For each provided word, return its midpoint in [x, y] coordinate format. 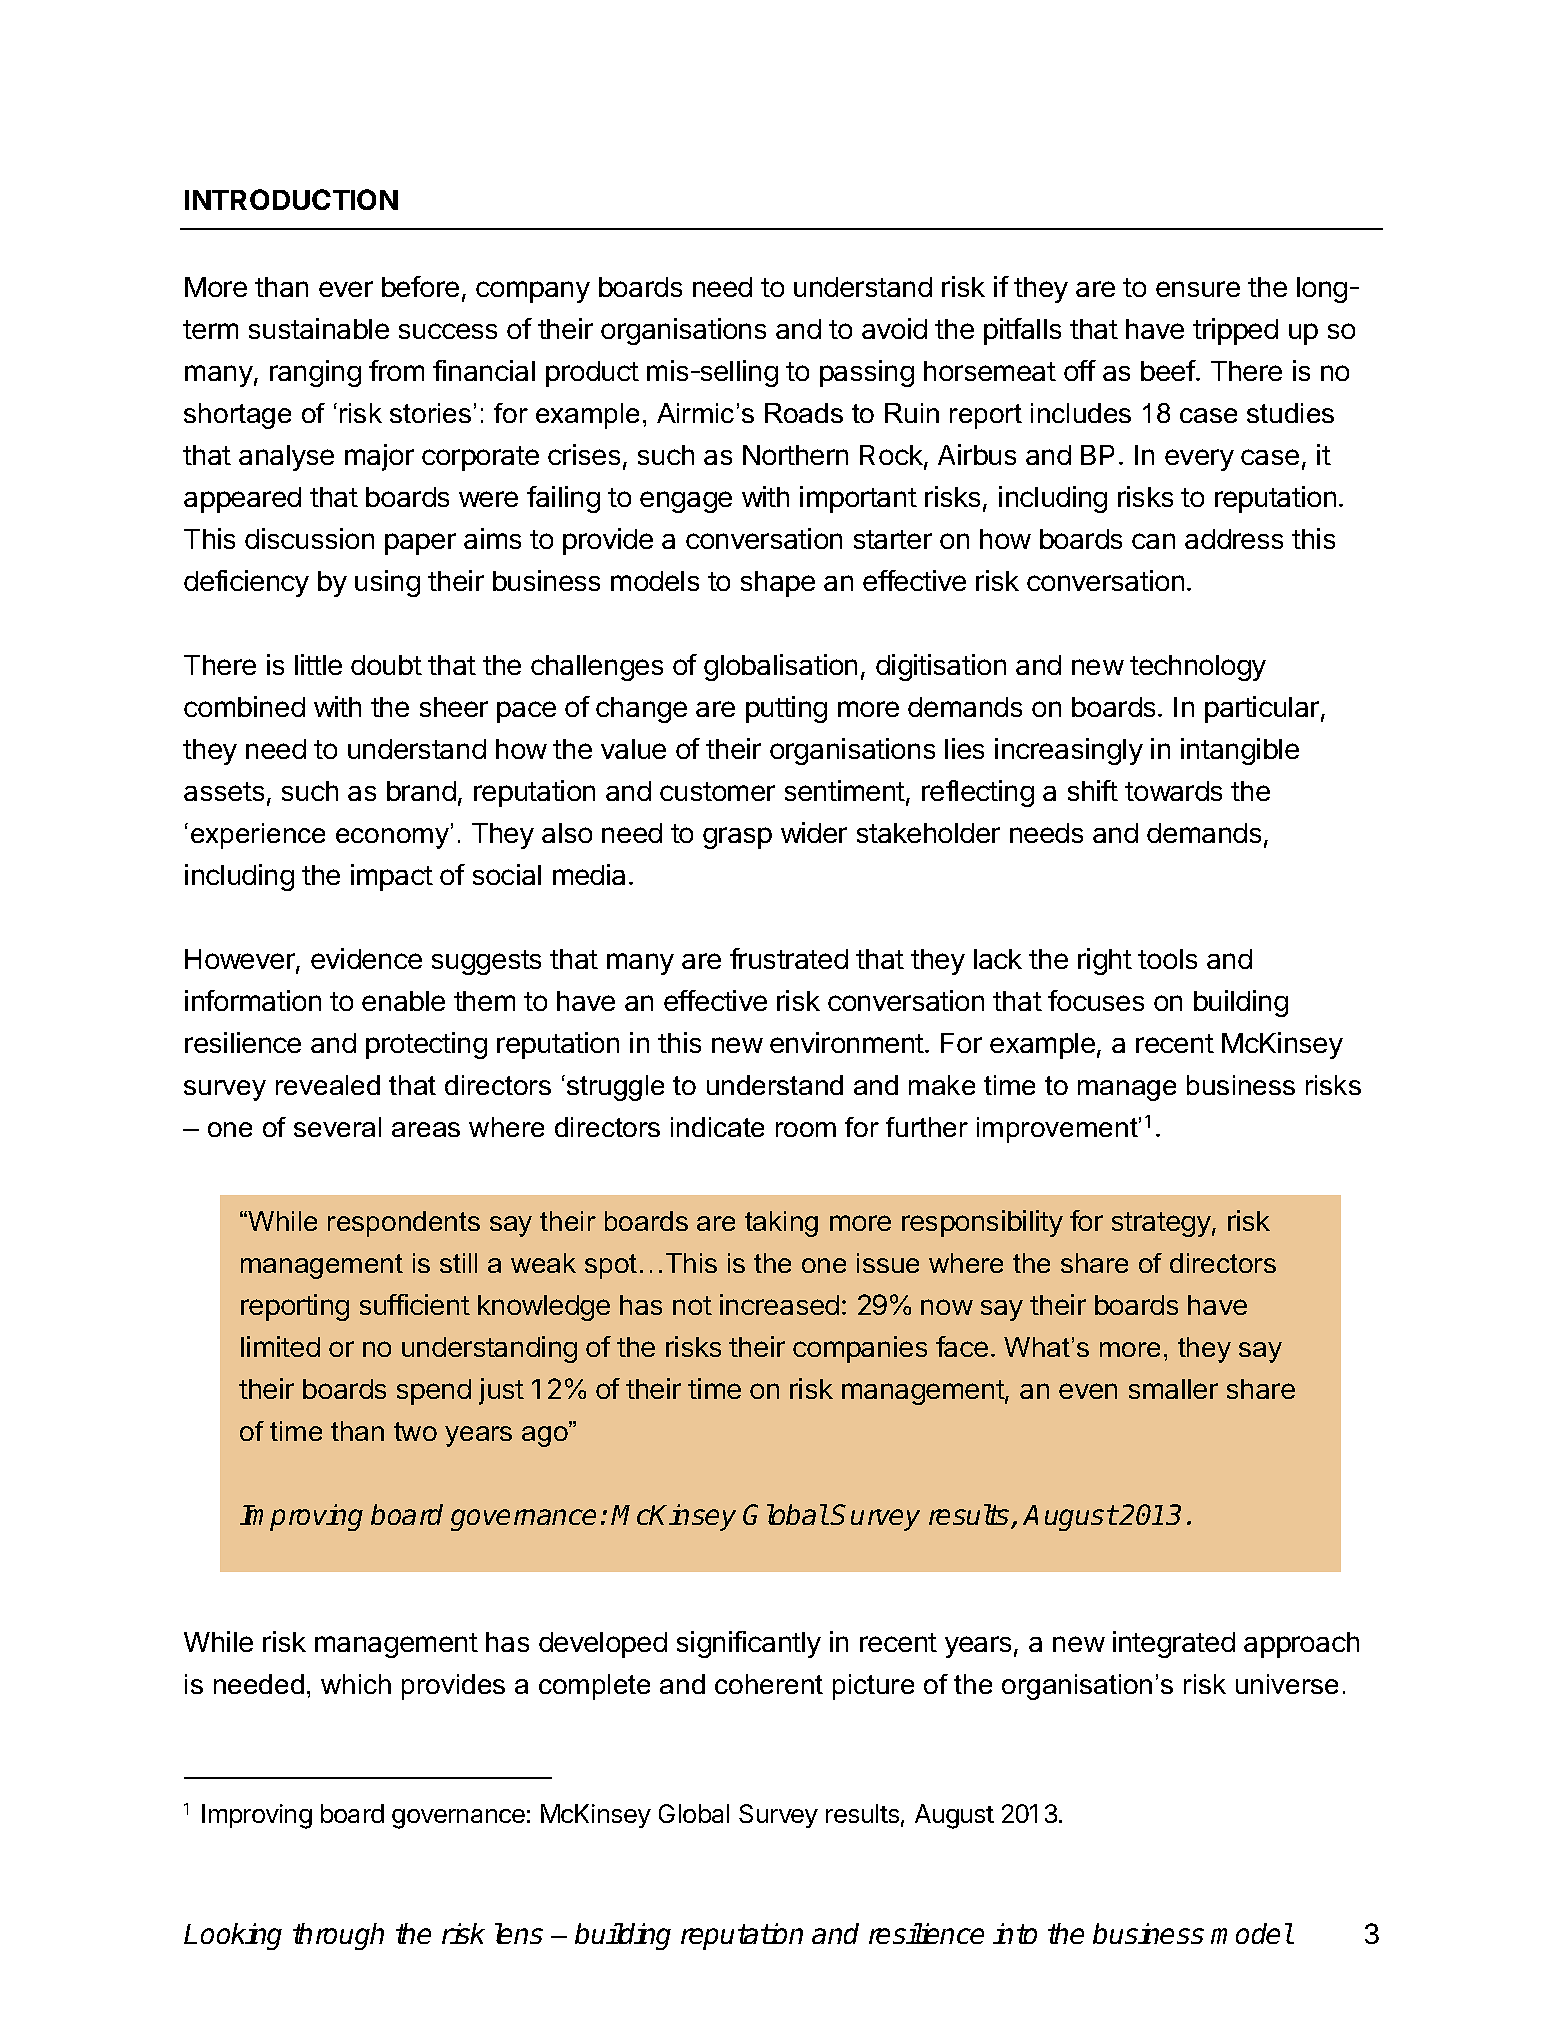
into [1015, 1933]
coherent [769, 1684]
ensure [1198, 289]
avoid [894, 328]
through [338, 1936]
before [420, 286]
